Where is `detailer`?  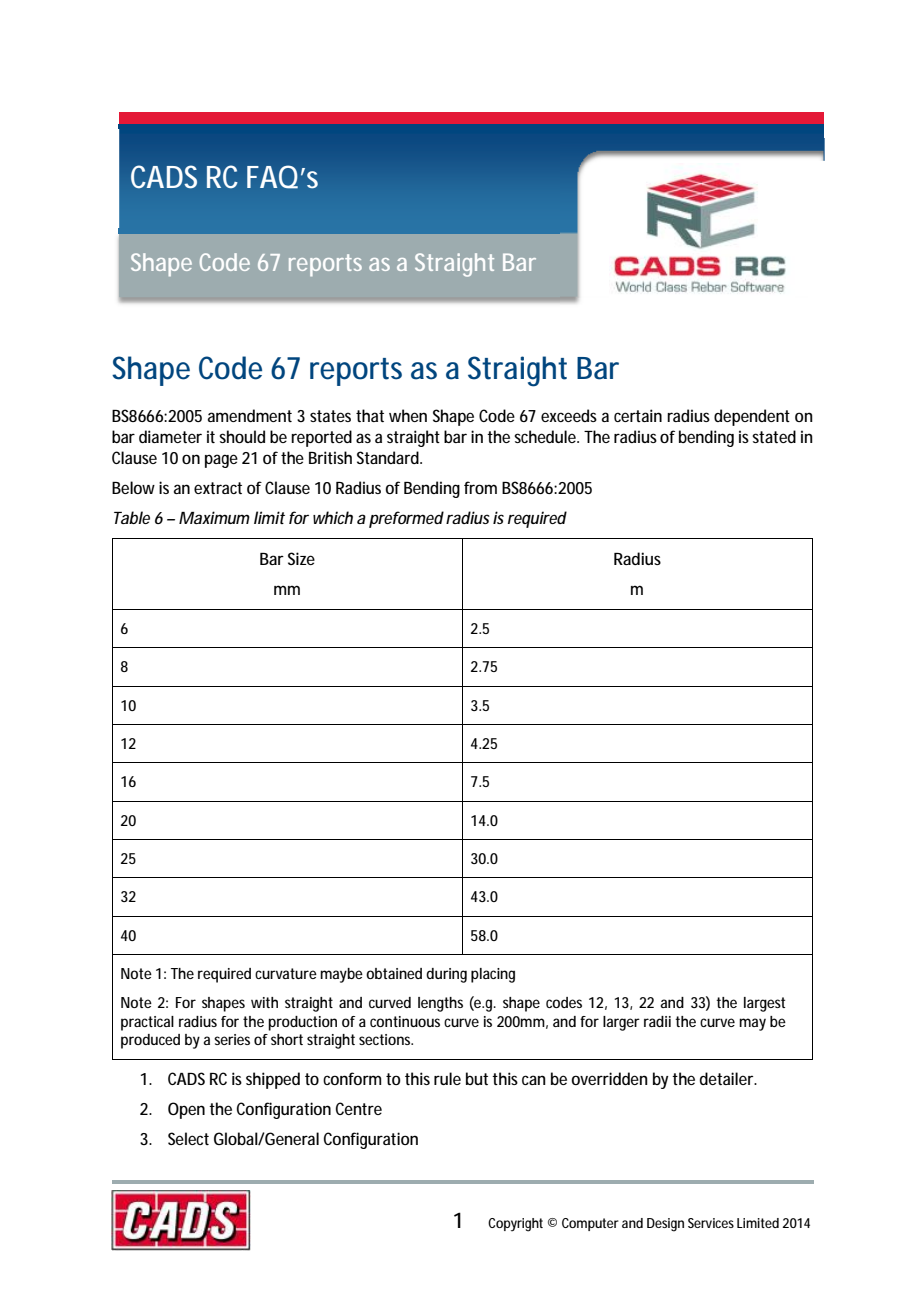
detailer is located at coordinates (728, 1078).
